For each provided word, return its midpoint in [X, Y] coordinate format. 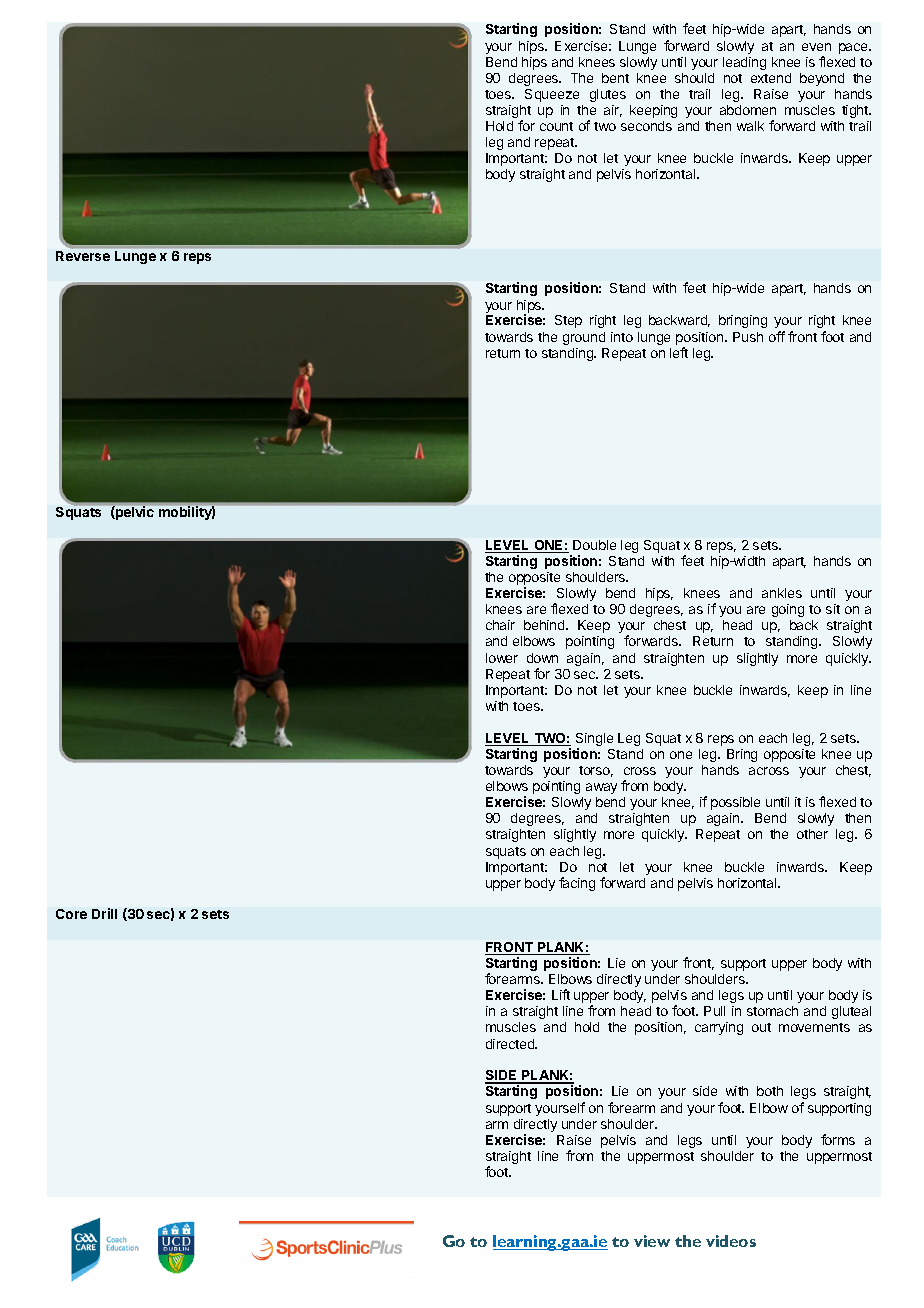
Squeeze [552, 95]
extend [771, 78]
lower [502, 658]
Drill [104, 913]
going [788, 610]
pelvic [134, 513]
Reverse [83, 256]
